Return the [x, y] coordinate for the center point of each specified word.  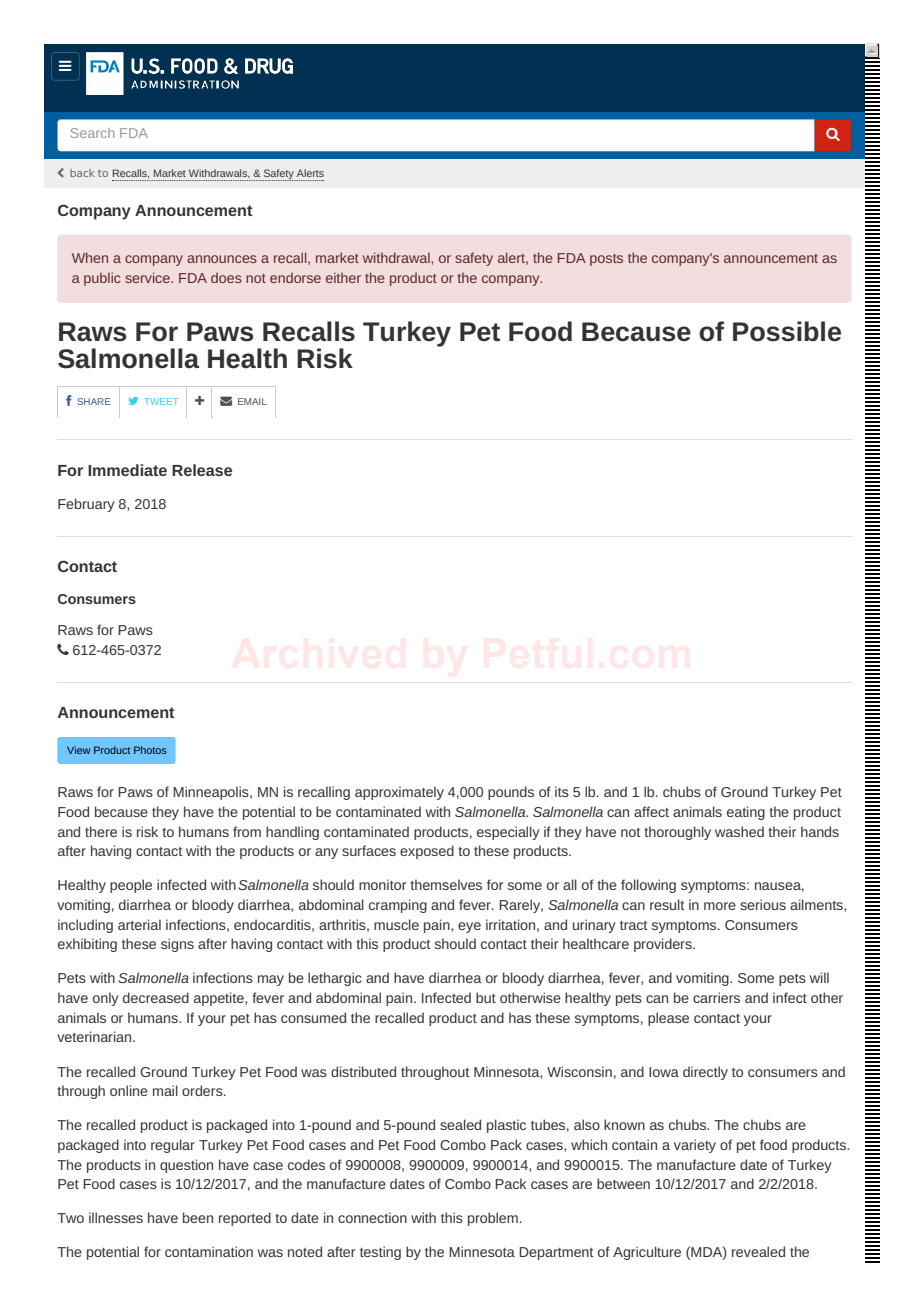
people [131, 886]
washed [739, 831]
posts [606, 260]
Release [202, 470]
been [198, 1217]
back [82, 173]
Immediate [127, 470]
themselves [446, 884]
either [343, 277]
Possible [787, 331]
